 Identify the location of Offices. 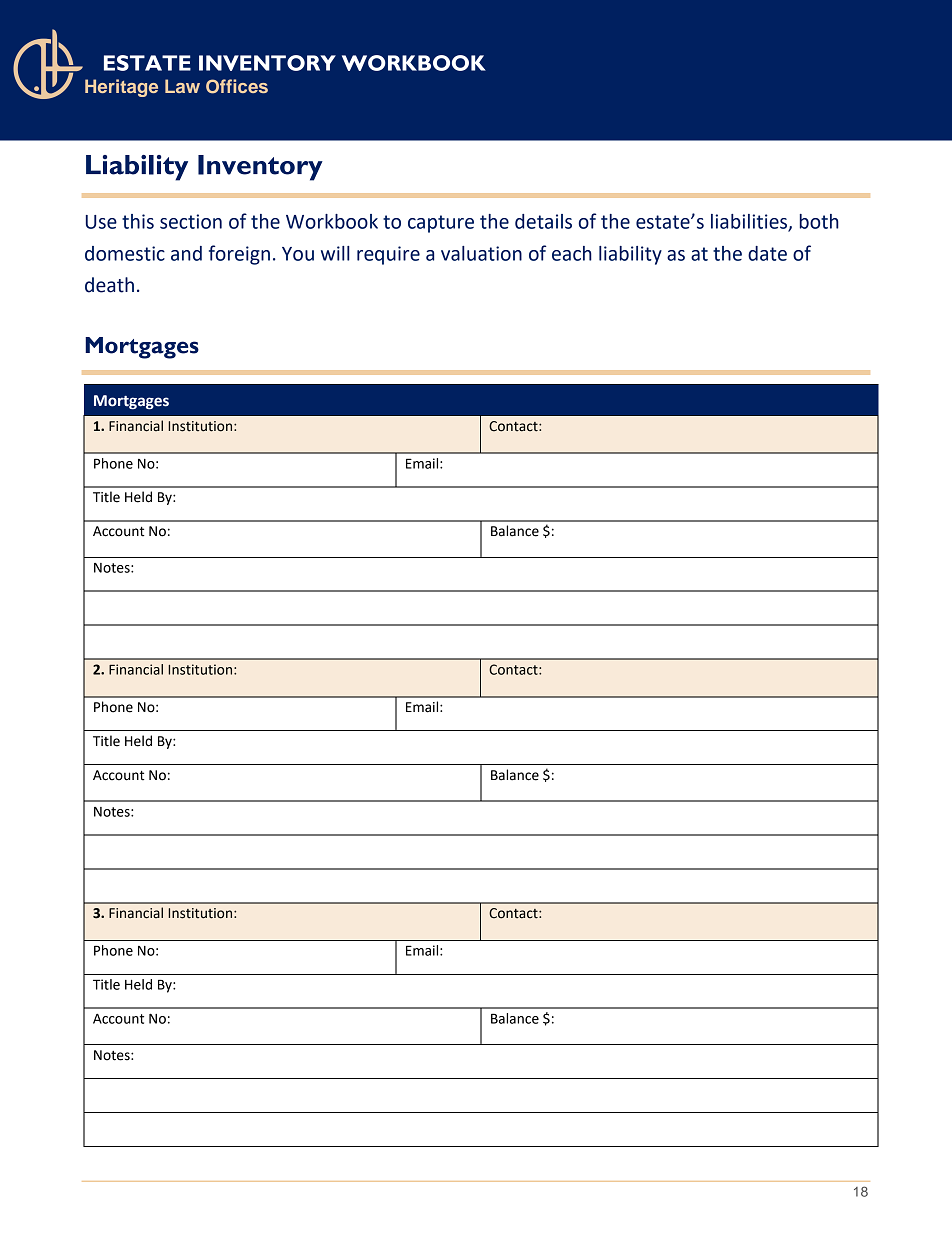
(237, 86).
